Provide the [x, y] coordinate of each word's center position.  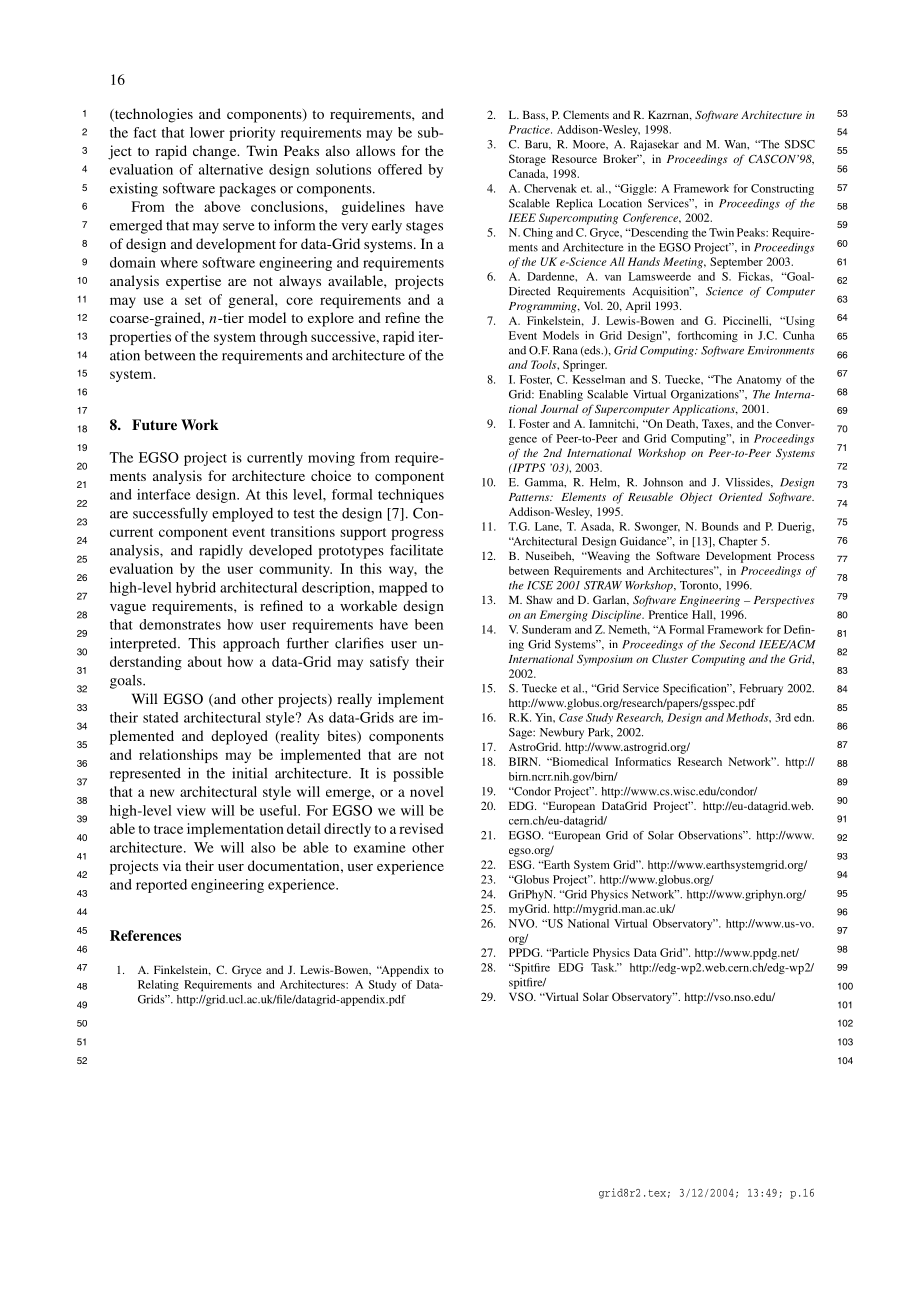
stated [161, 717]
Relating [158, 985]
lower [207, 132]
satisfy [389, 663]
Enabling [561, 395]
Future [154, 424]
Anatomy [759, 380]
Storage [527, 160]
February [761, 689]
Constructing [782, 189]
